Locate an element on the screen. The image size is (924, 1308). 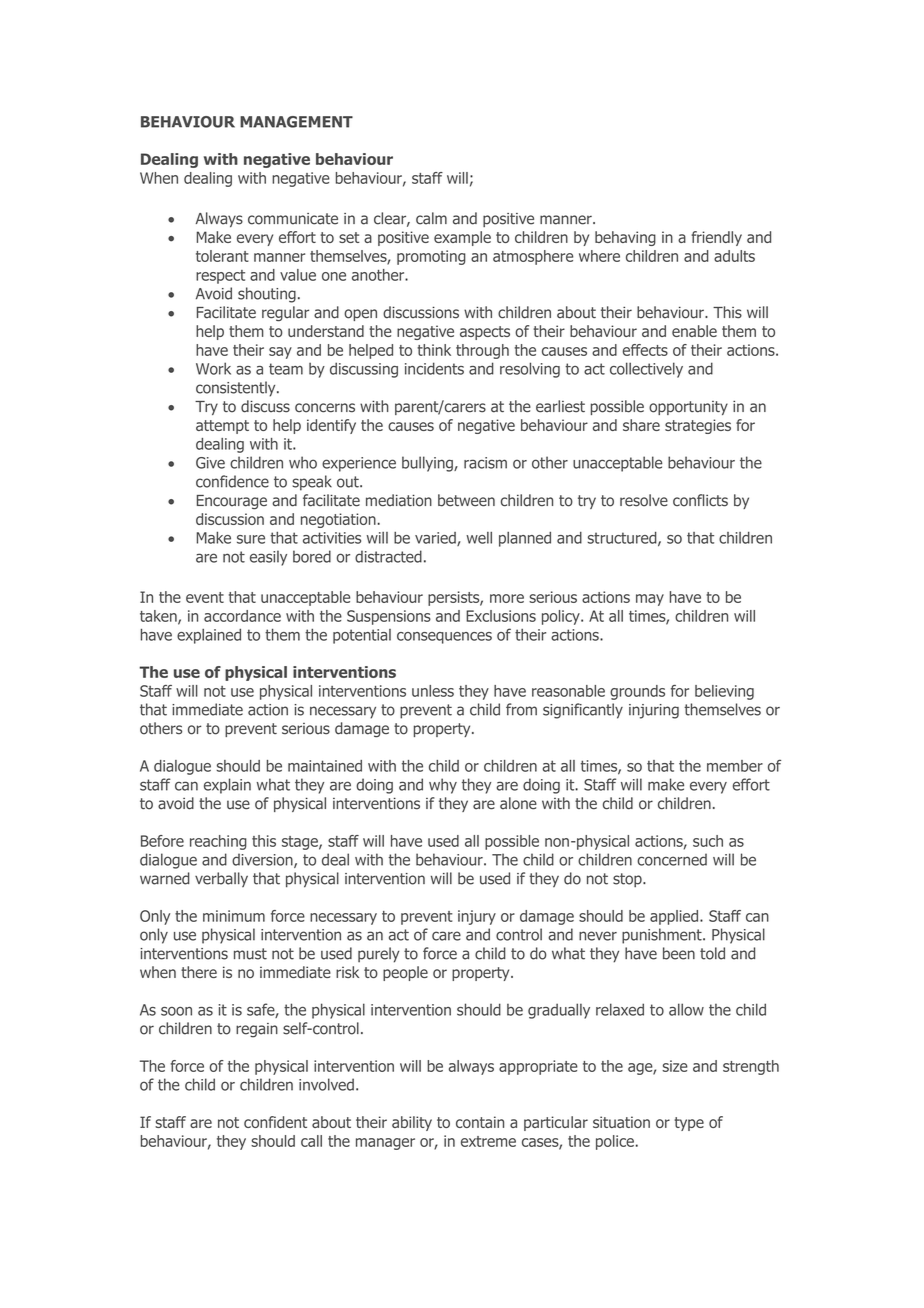
consequences is located at coordinates (444, 638).
